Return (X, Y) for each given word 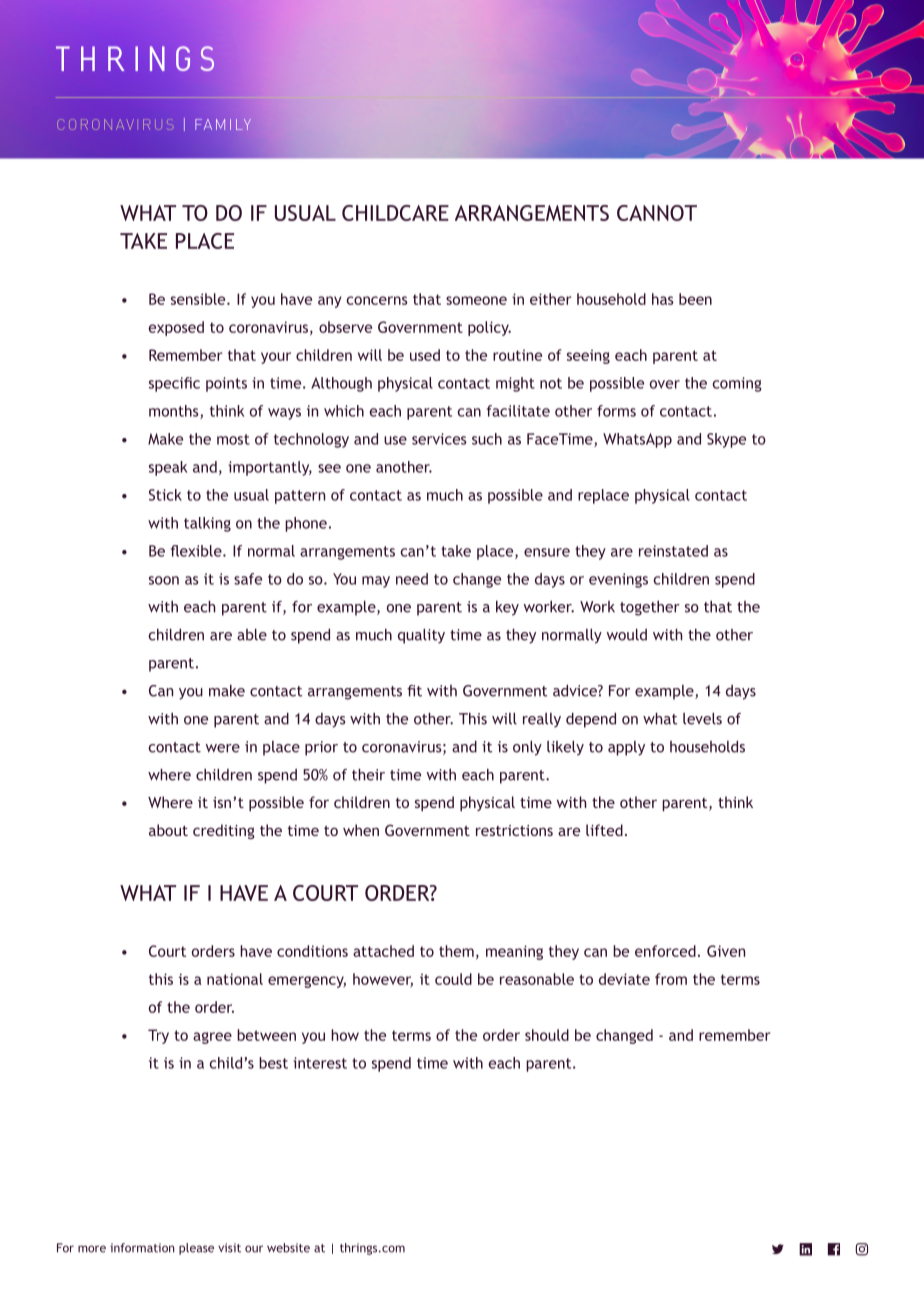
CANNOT (657, 213)
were (223, 748)
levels (702, 719)
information (142, 1248)
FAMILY (223, 124)
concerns (377, 300)
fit (414, 691)
